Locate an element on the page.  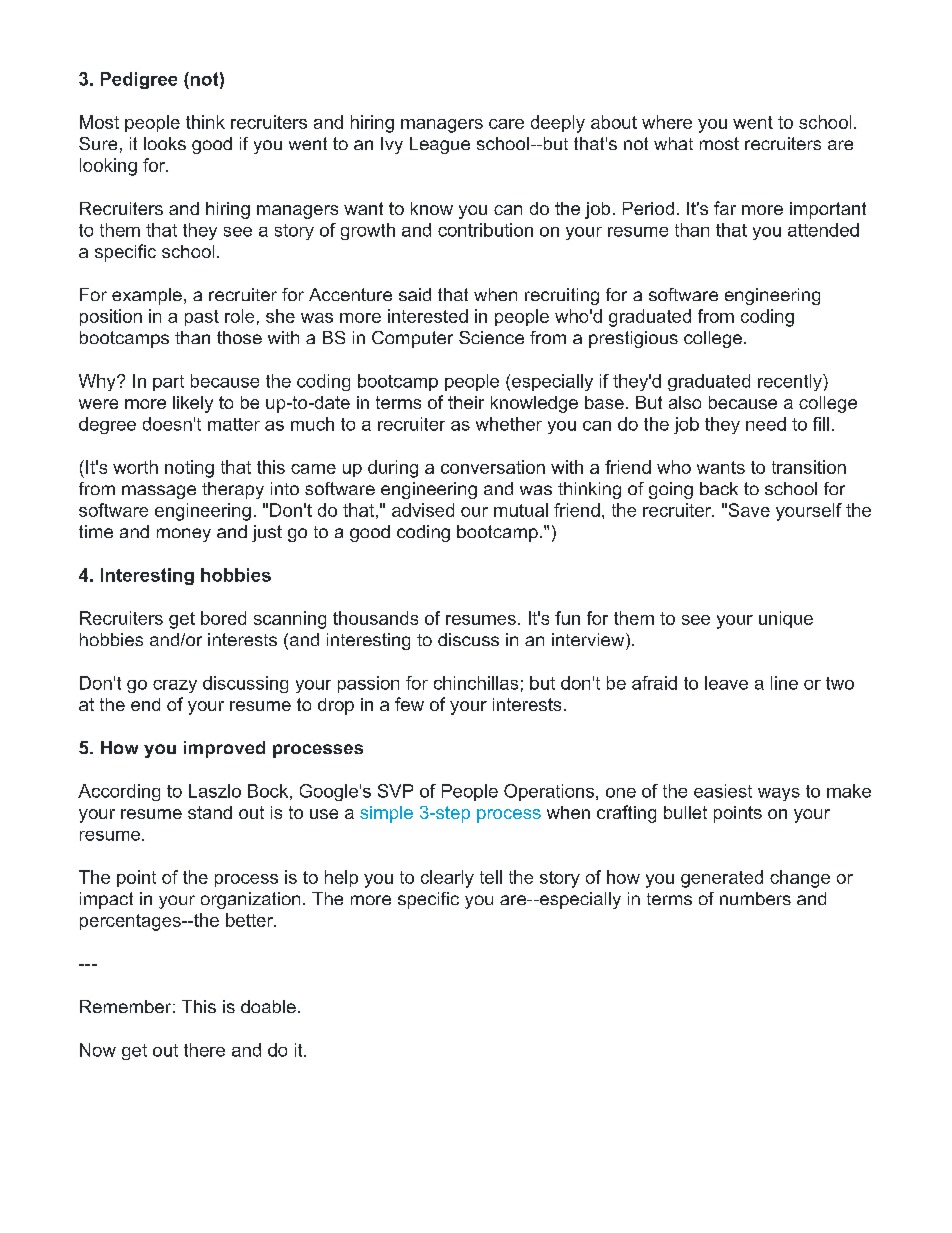
numbers is located at coordinates (755, 898).
